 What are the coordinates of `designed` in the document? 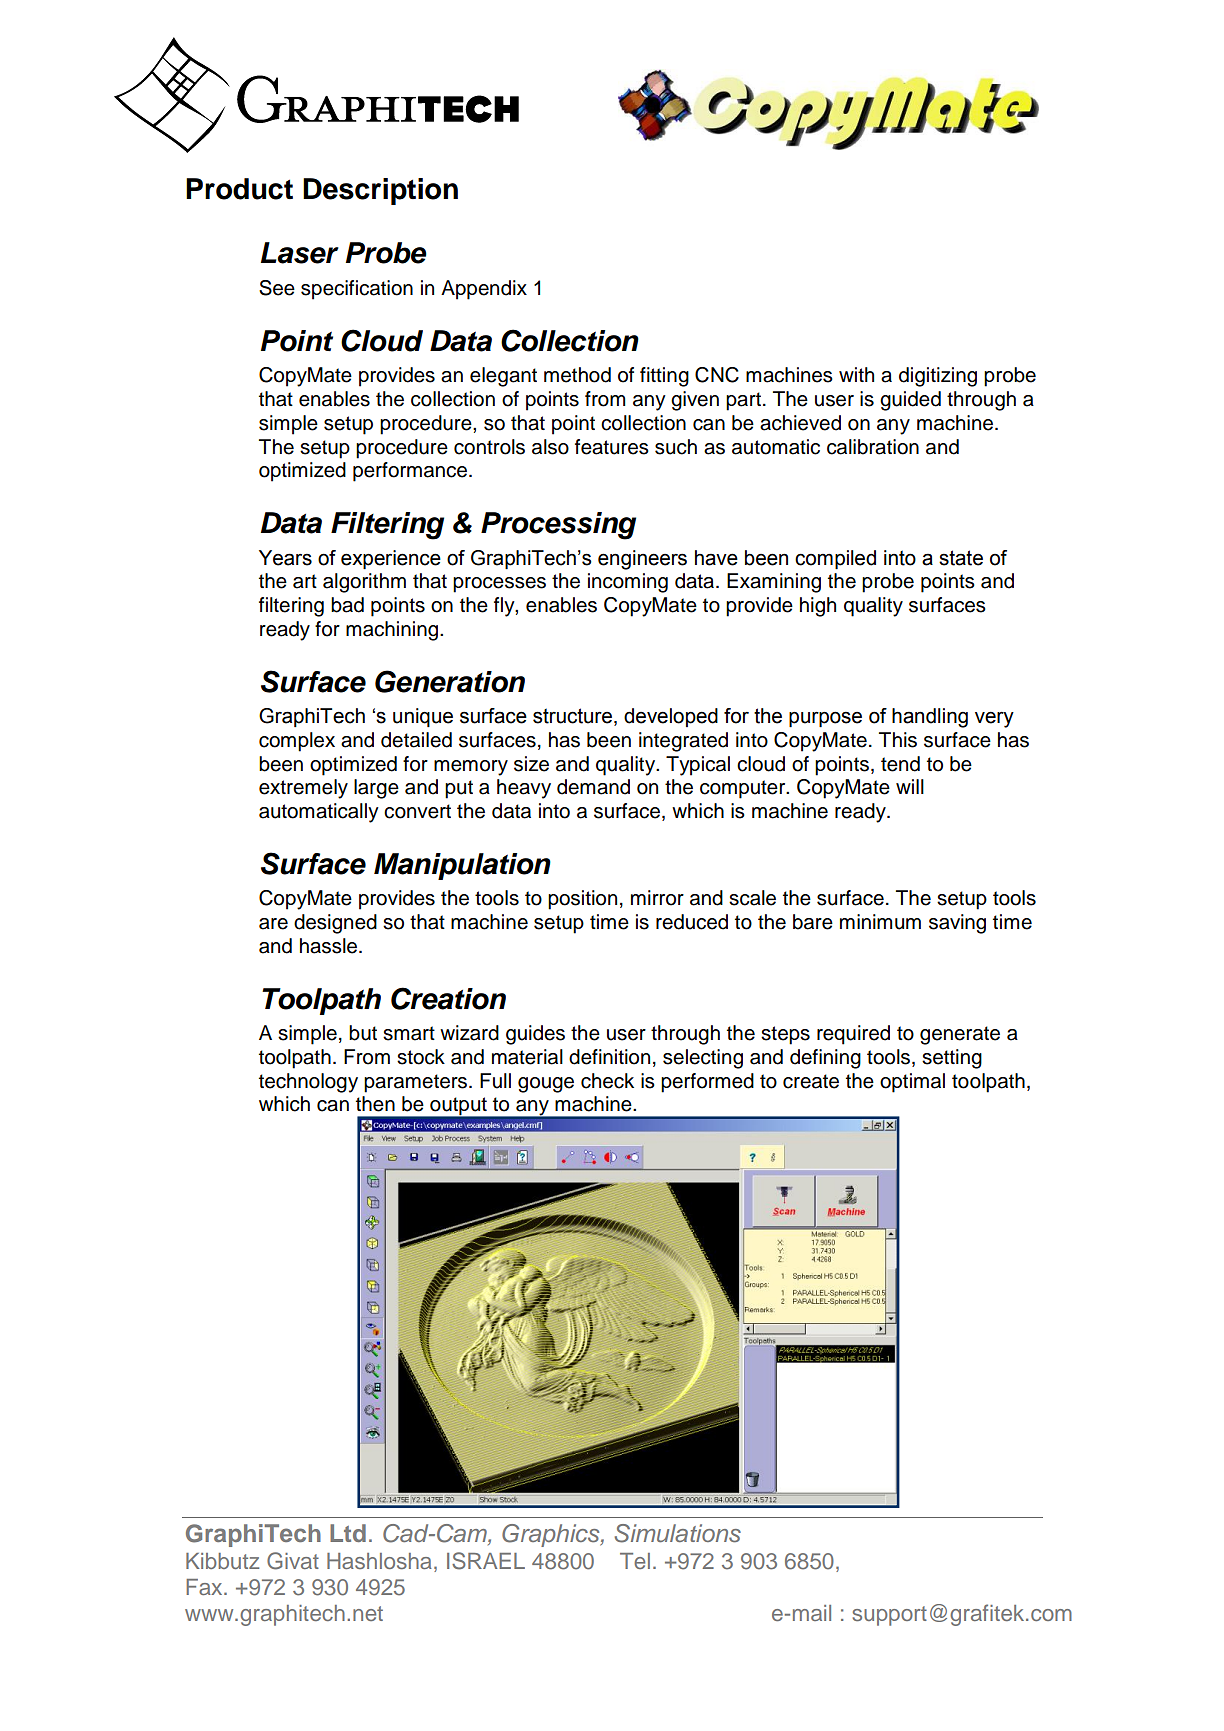 It's located at (335, 924).
